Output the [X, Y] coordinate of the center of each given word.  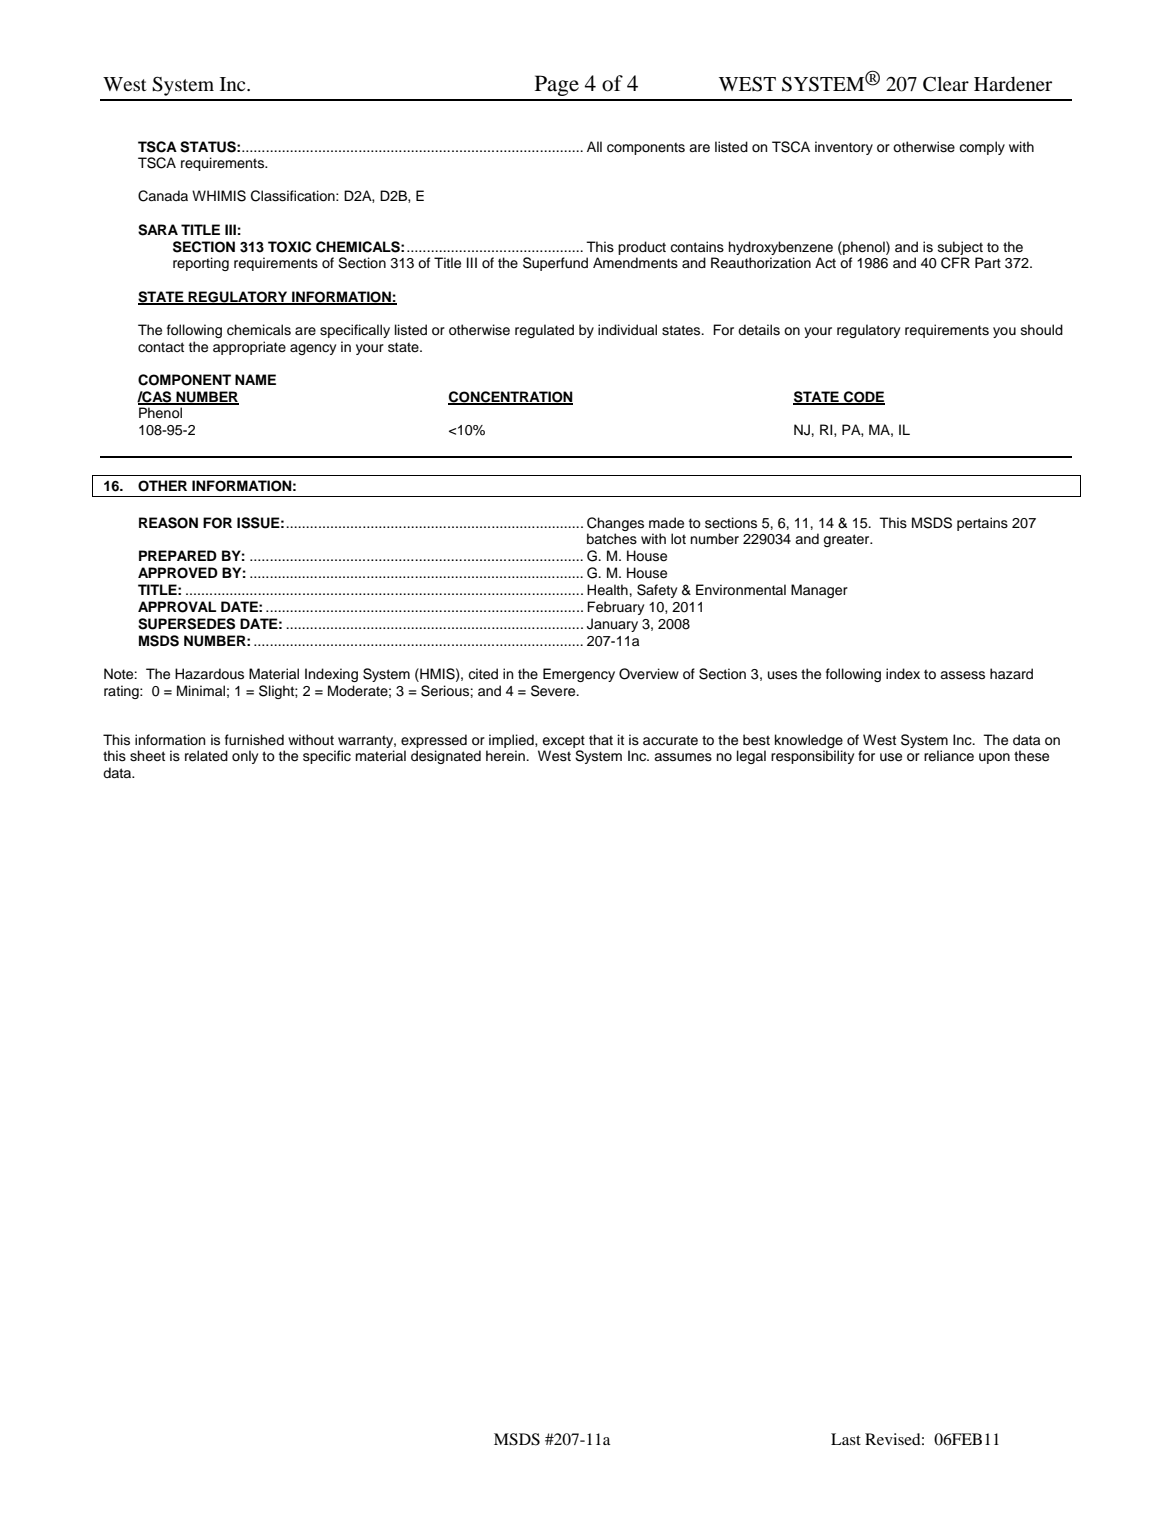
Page [557, 85]
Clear [946, 84]
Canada [163, 196]
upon [994, 758]
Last [846, 1439]
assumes [683, 757]
